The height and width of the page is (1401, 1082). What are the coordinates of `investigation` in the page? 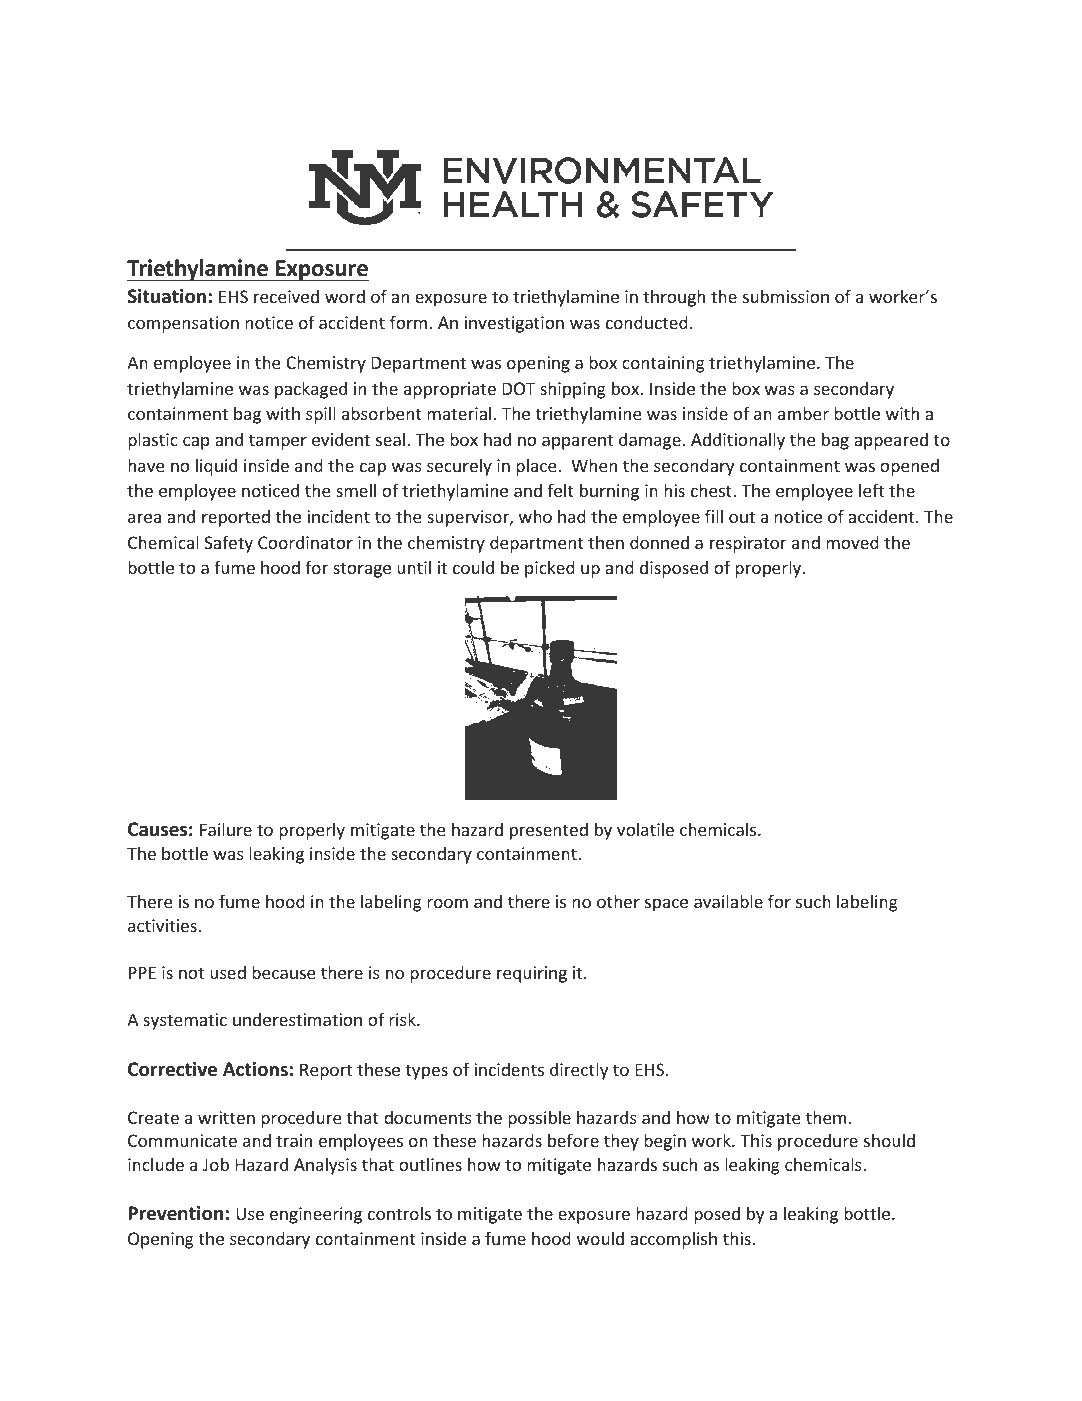 It's located at (514, 324).
